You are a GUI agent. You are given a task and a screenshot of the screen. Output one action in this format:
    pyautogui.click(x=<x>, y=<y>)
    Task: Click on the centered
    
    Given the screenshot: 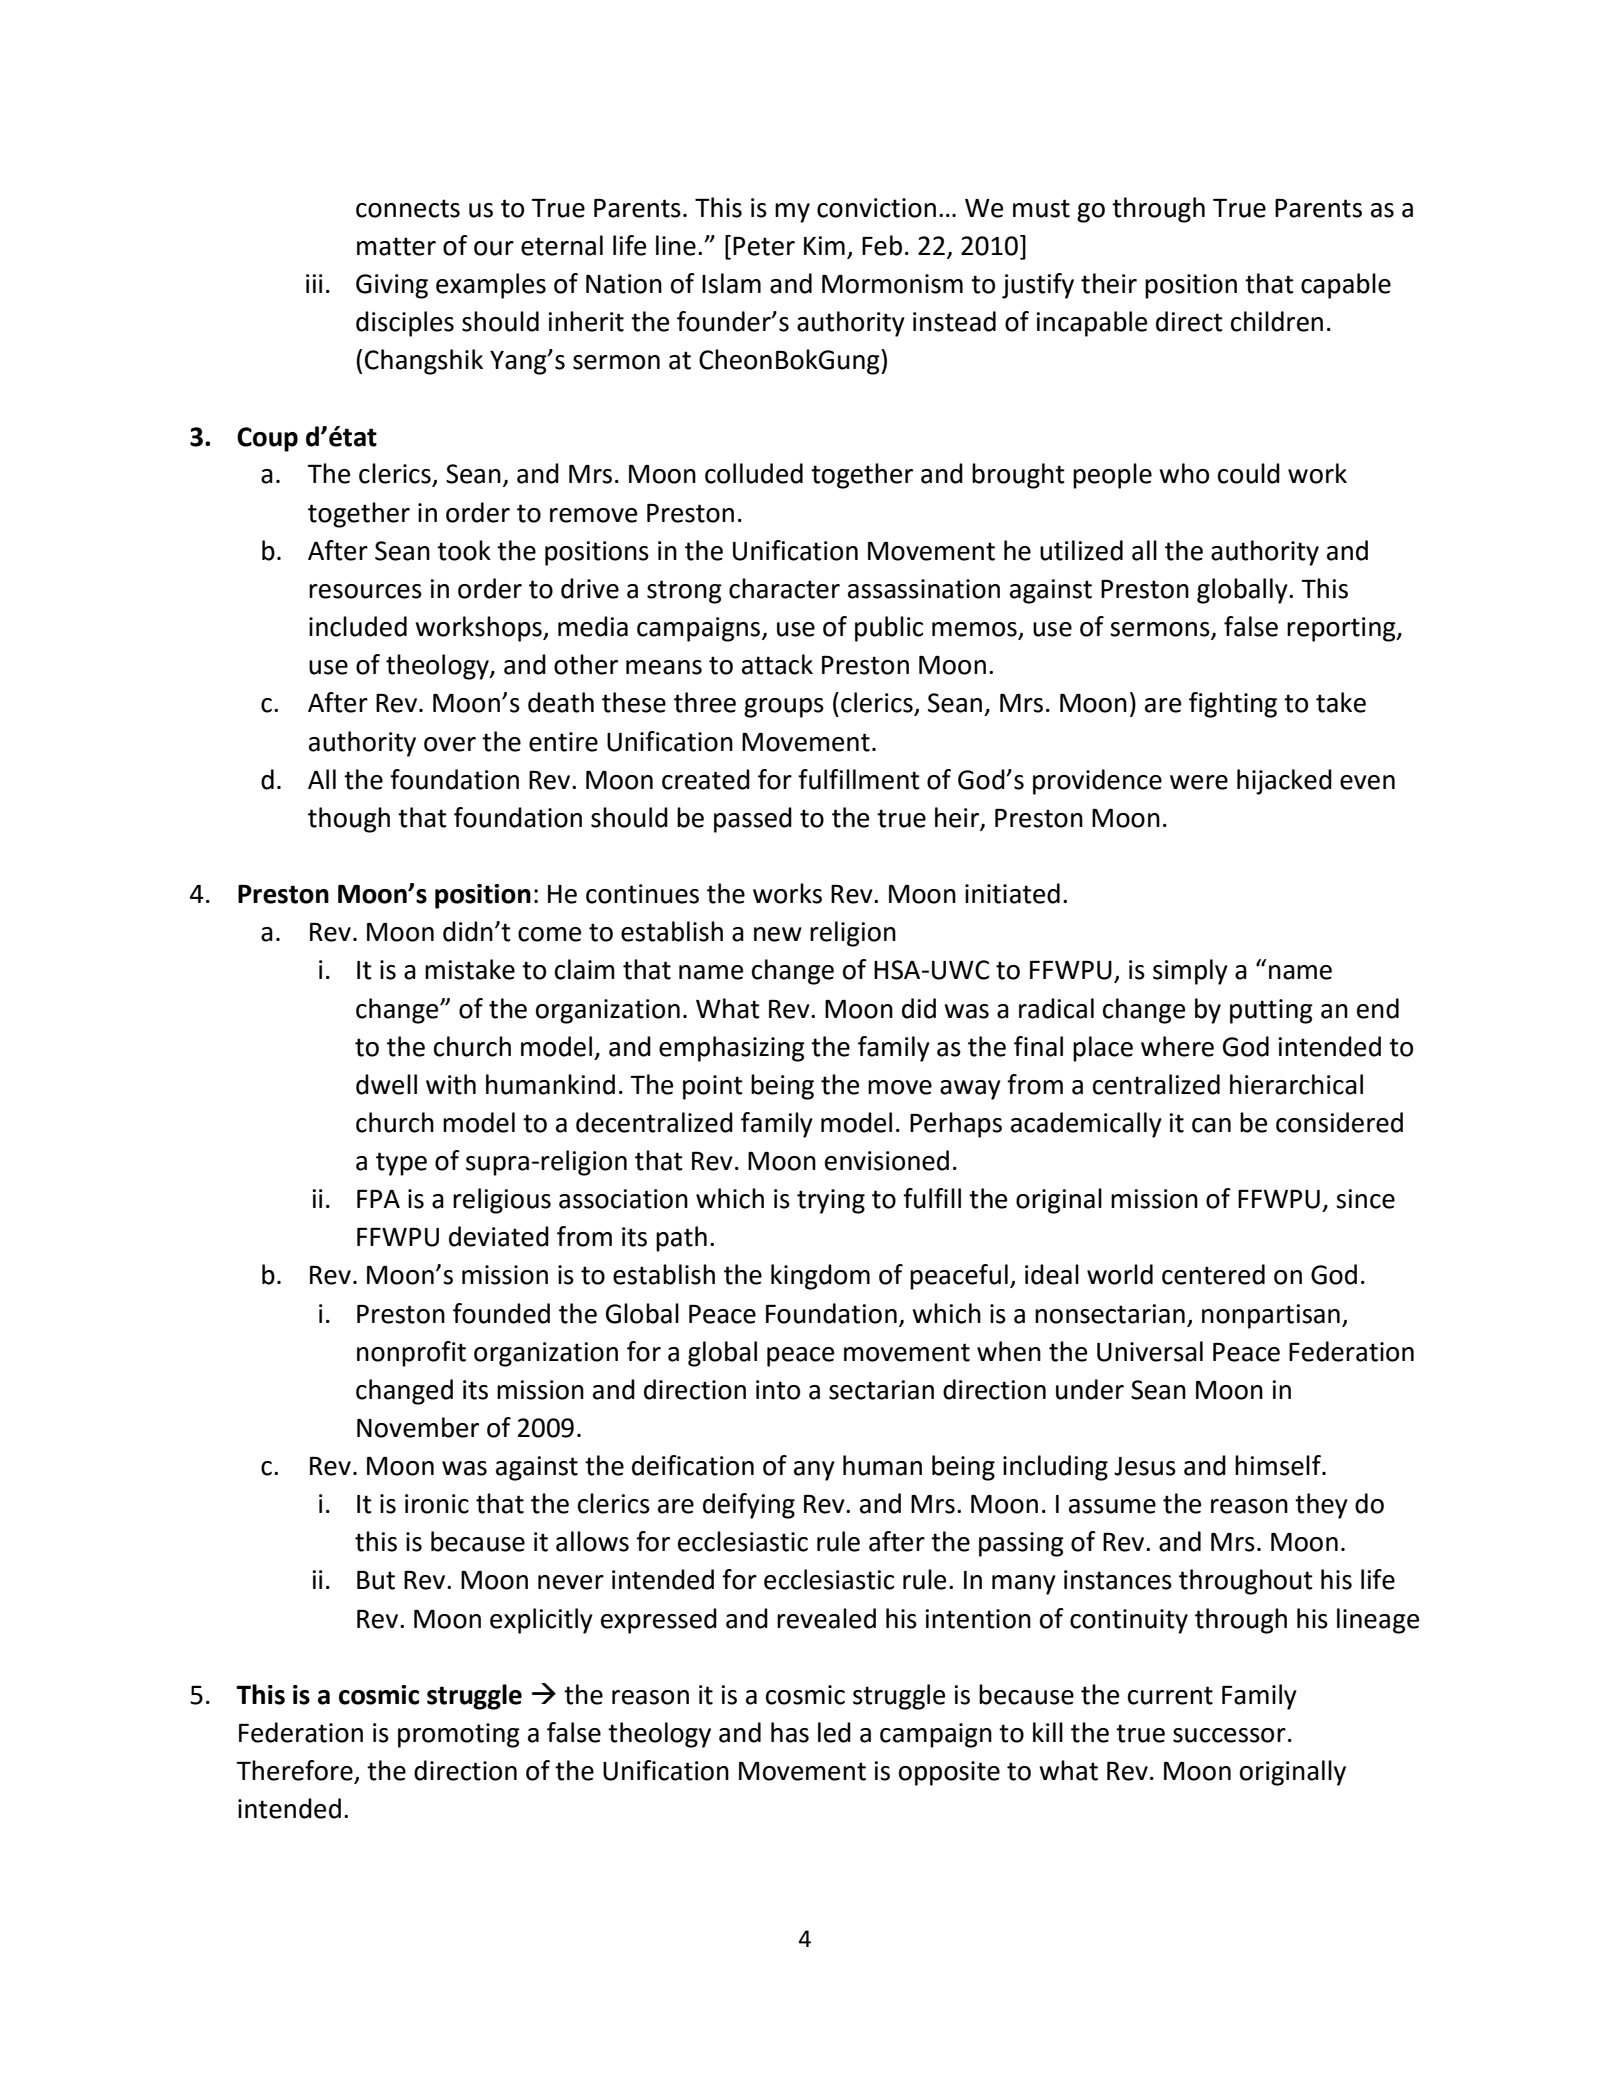 What is the action you would take?
    pyautogui.click(x=1213, y=1274)
